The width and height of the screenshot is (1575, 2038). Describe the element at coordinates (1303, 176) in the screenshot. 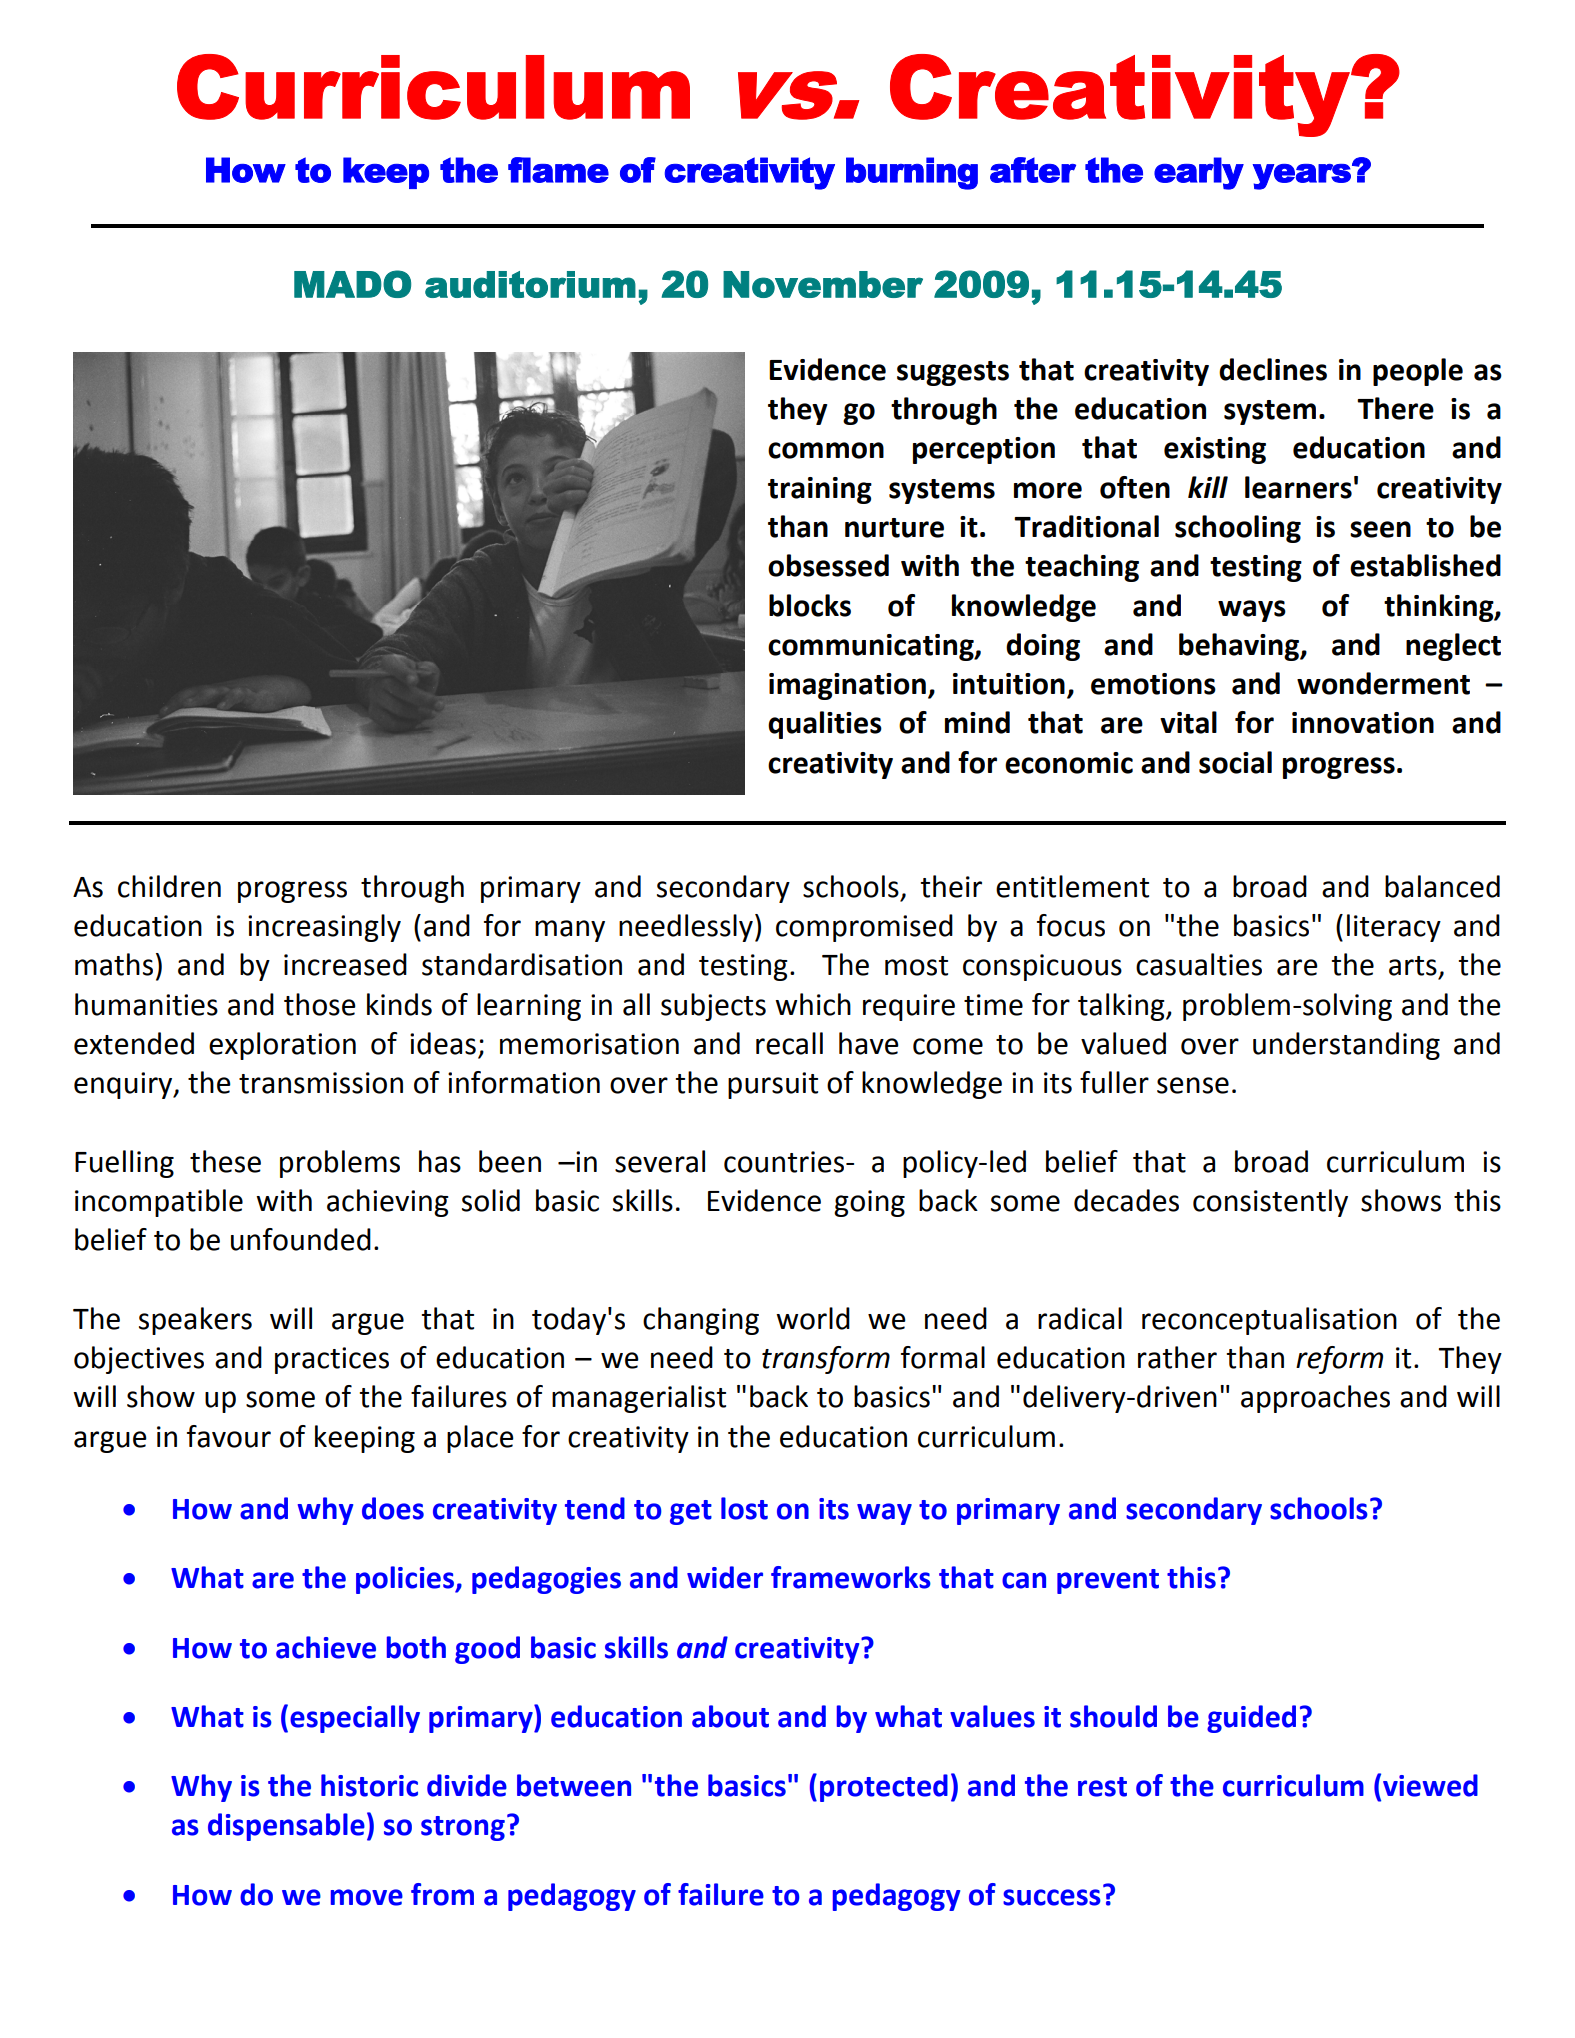

I see `years` at that location.
